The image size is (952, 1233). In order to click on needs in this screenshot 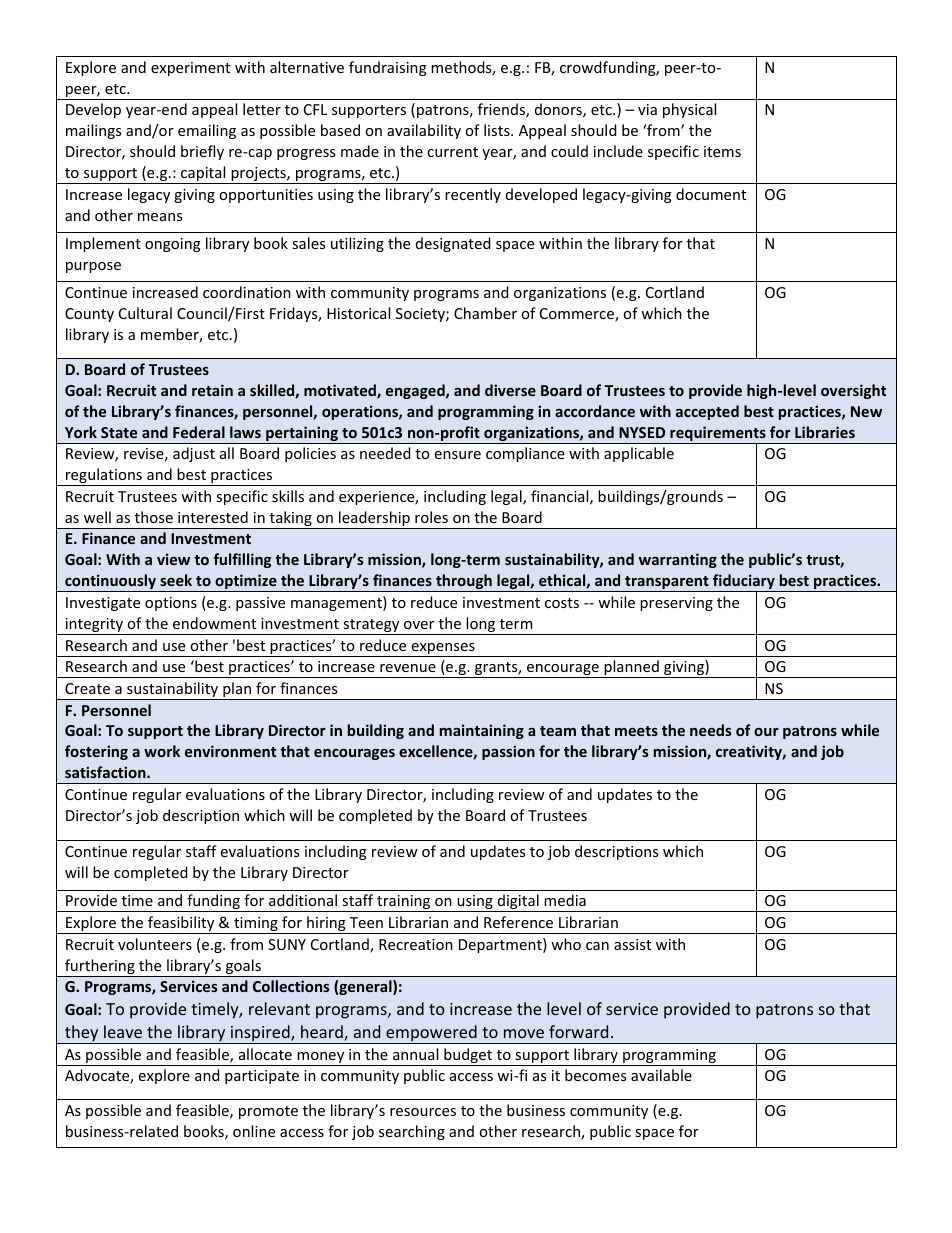, I will do `click(711, 730)`.
